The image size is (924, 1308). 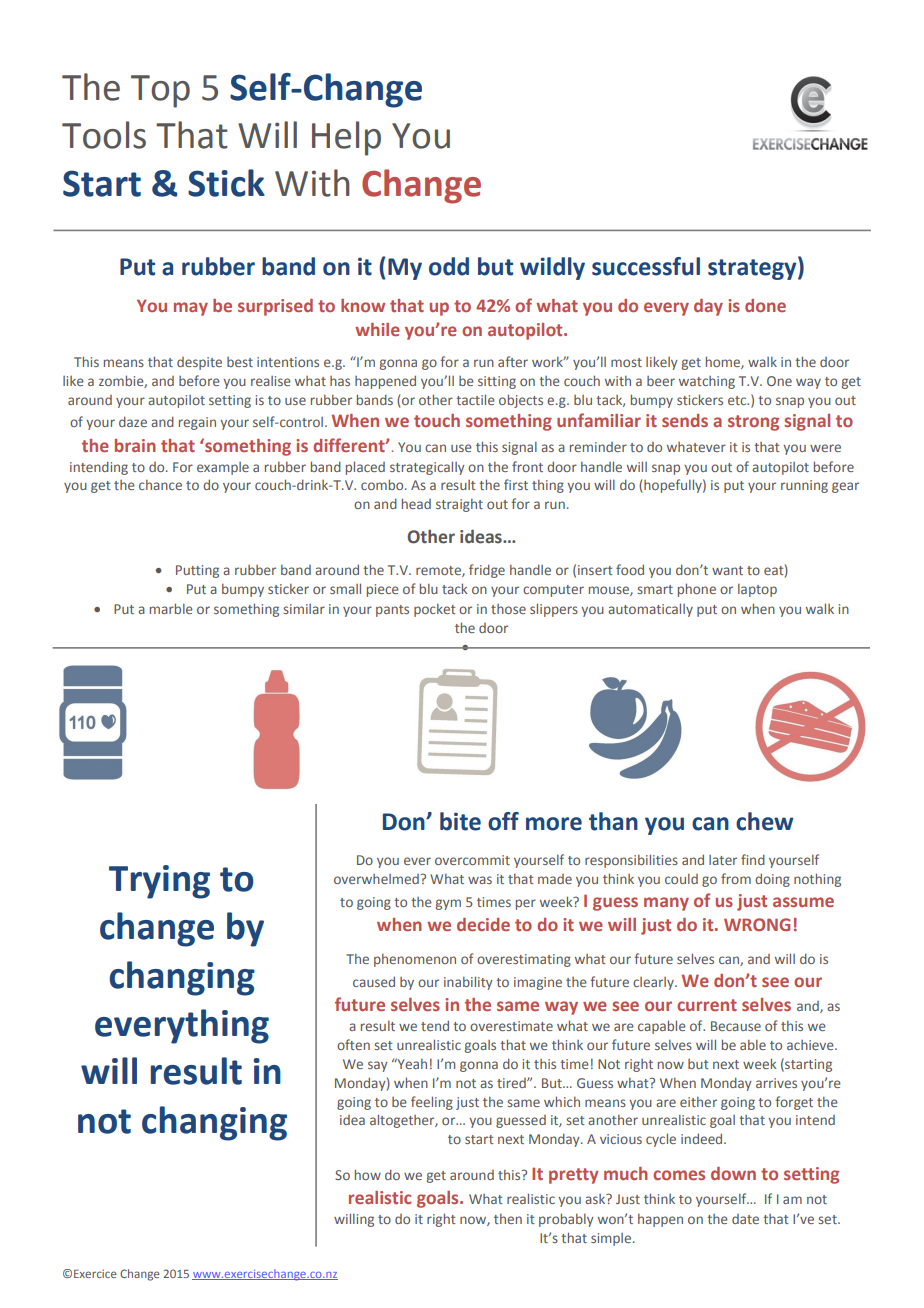 I want to click on Tools, so click(x=104, y=135).
